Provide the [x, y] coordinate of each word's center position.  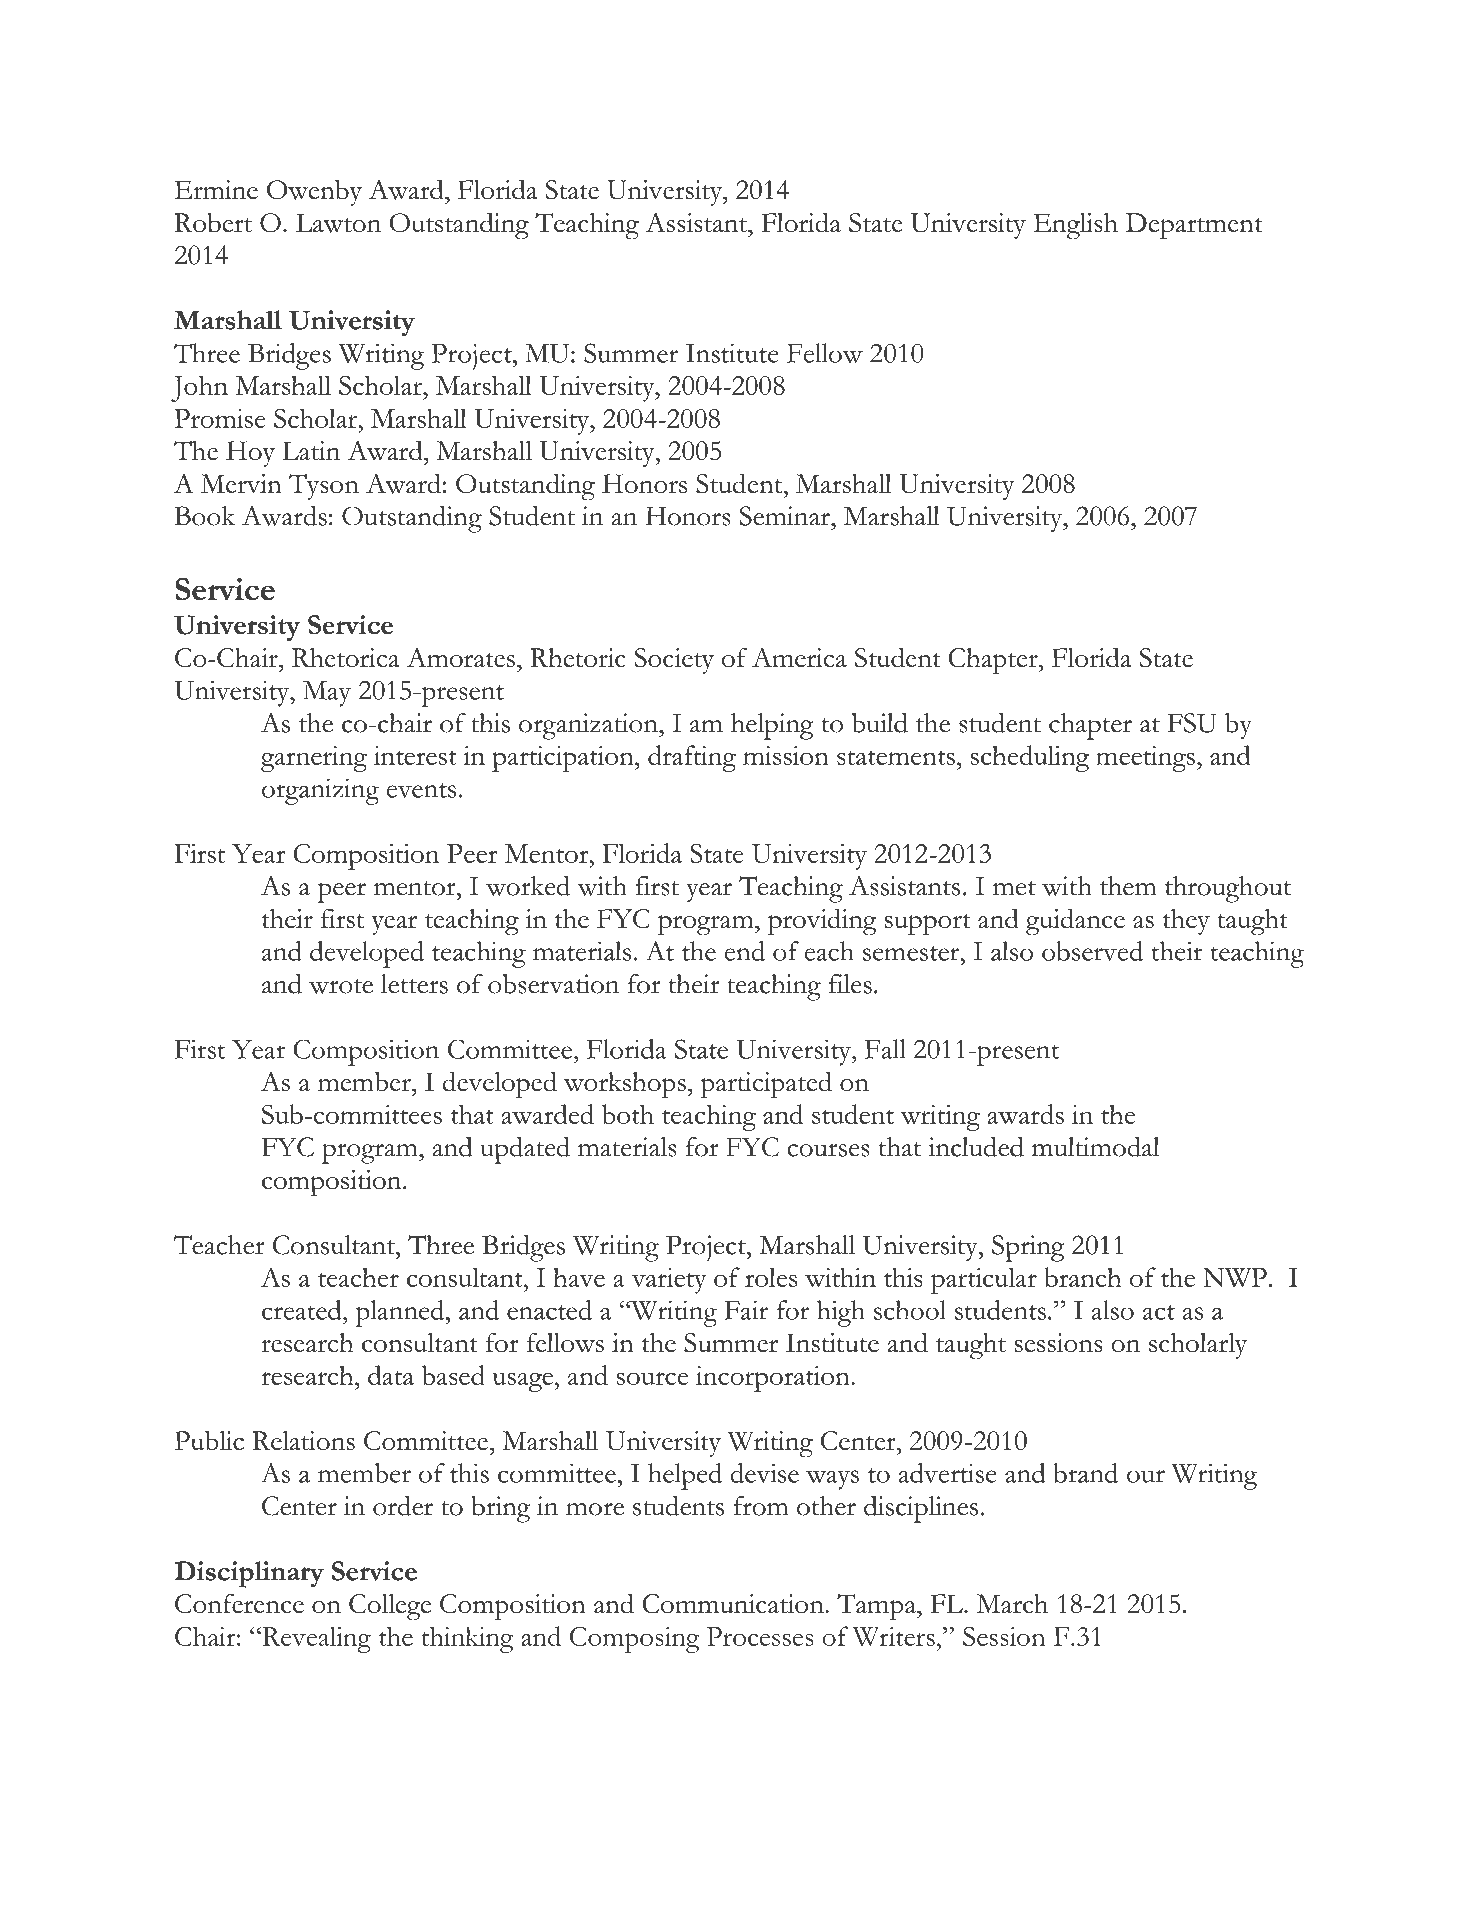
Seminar [786, 516]
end [745, 951]
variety [669, 1281]
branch [1082, 1277]
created [303, 1310]
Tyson [324, 487]
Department [1194, 226]
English [1076, 226]
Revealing [315, 1639]
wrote [341, 986]
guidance [1075, 922]
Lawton [338, 223]
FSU [1192, 723]
